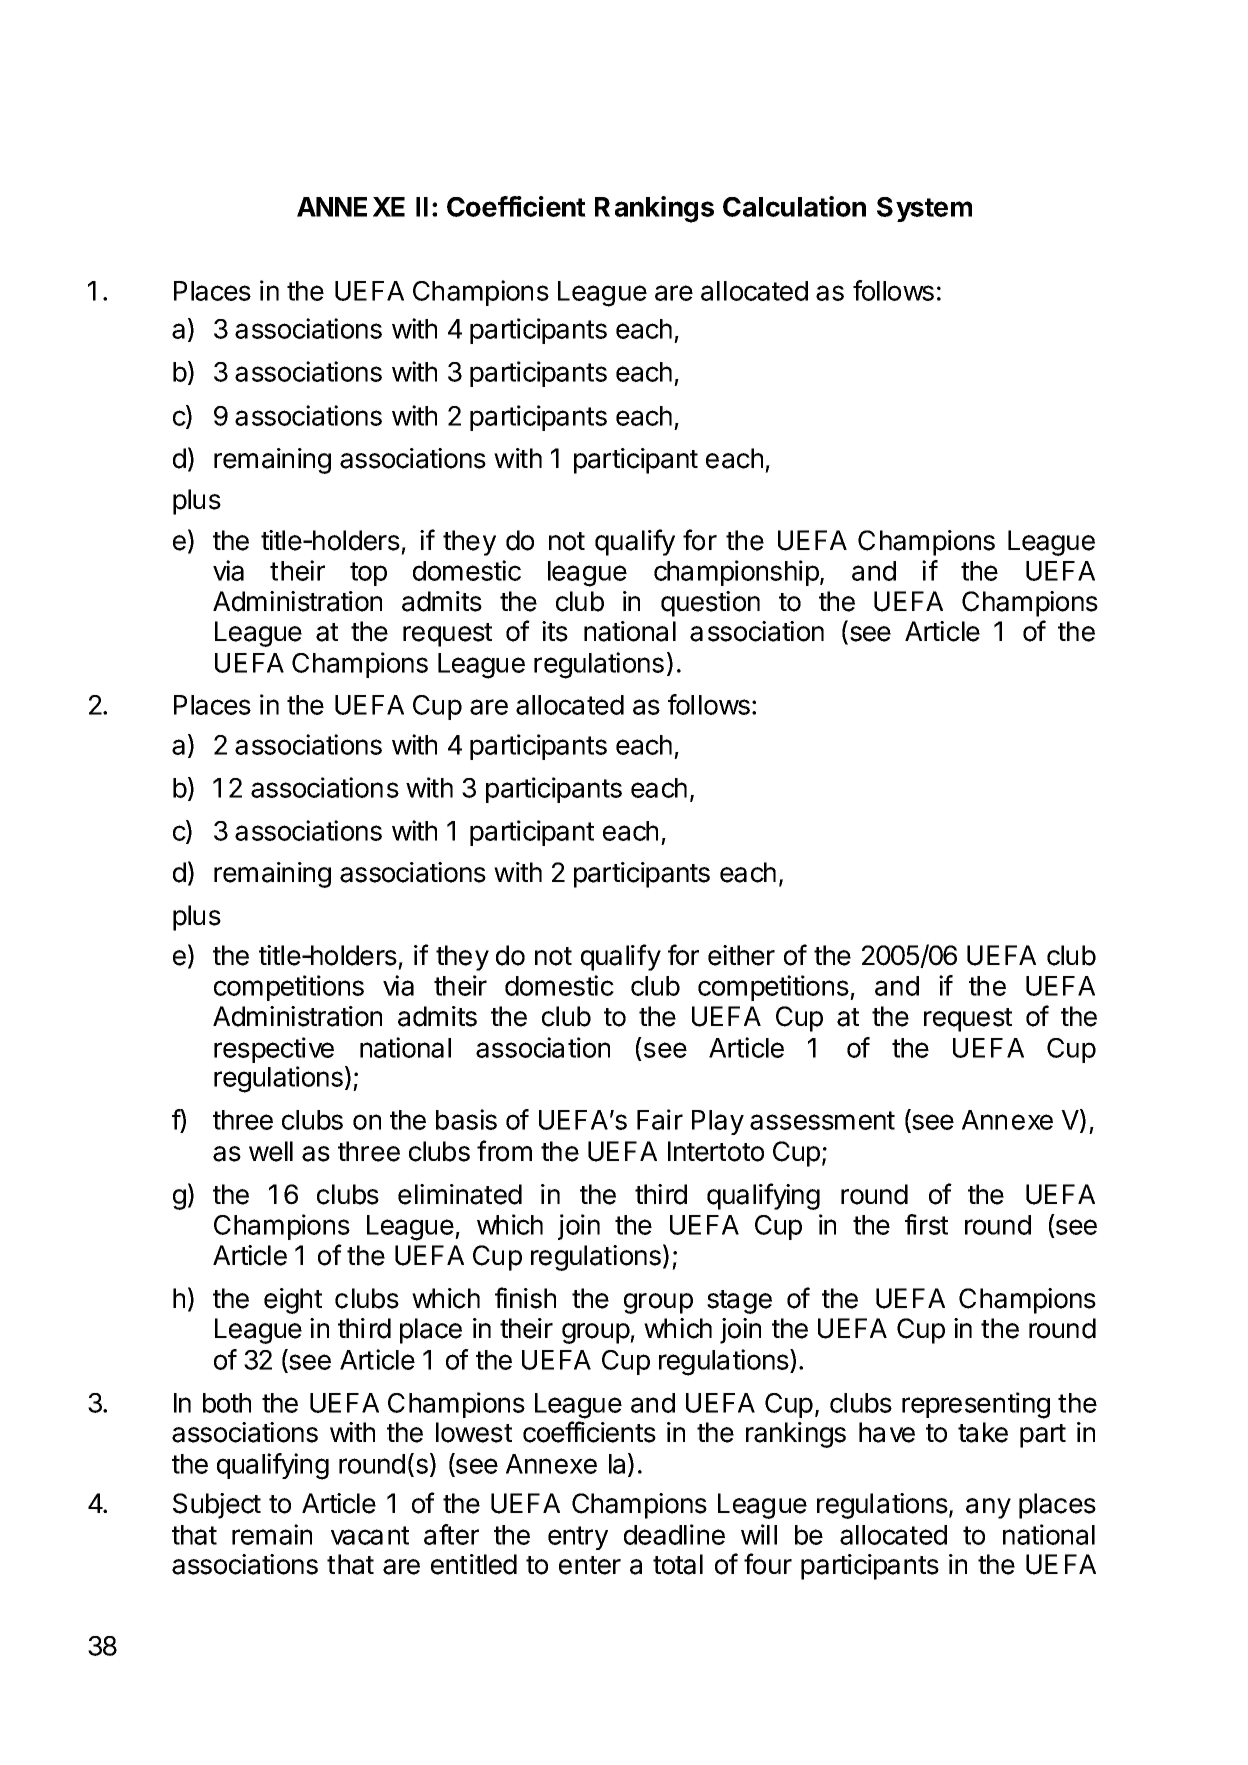 The width and height of the screenshot is (1248, 1765). I want to click on well, so click(271, 1151).
